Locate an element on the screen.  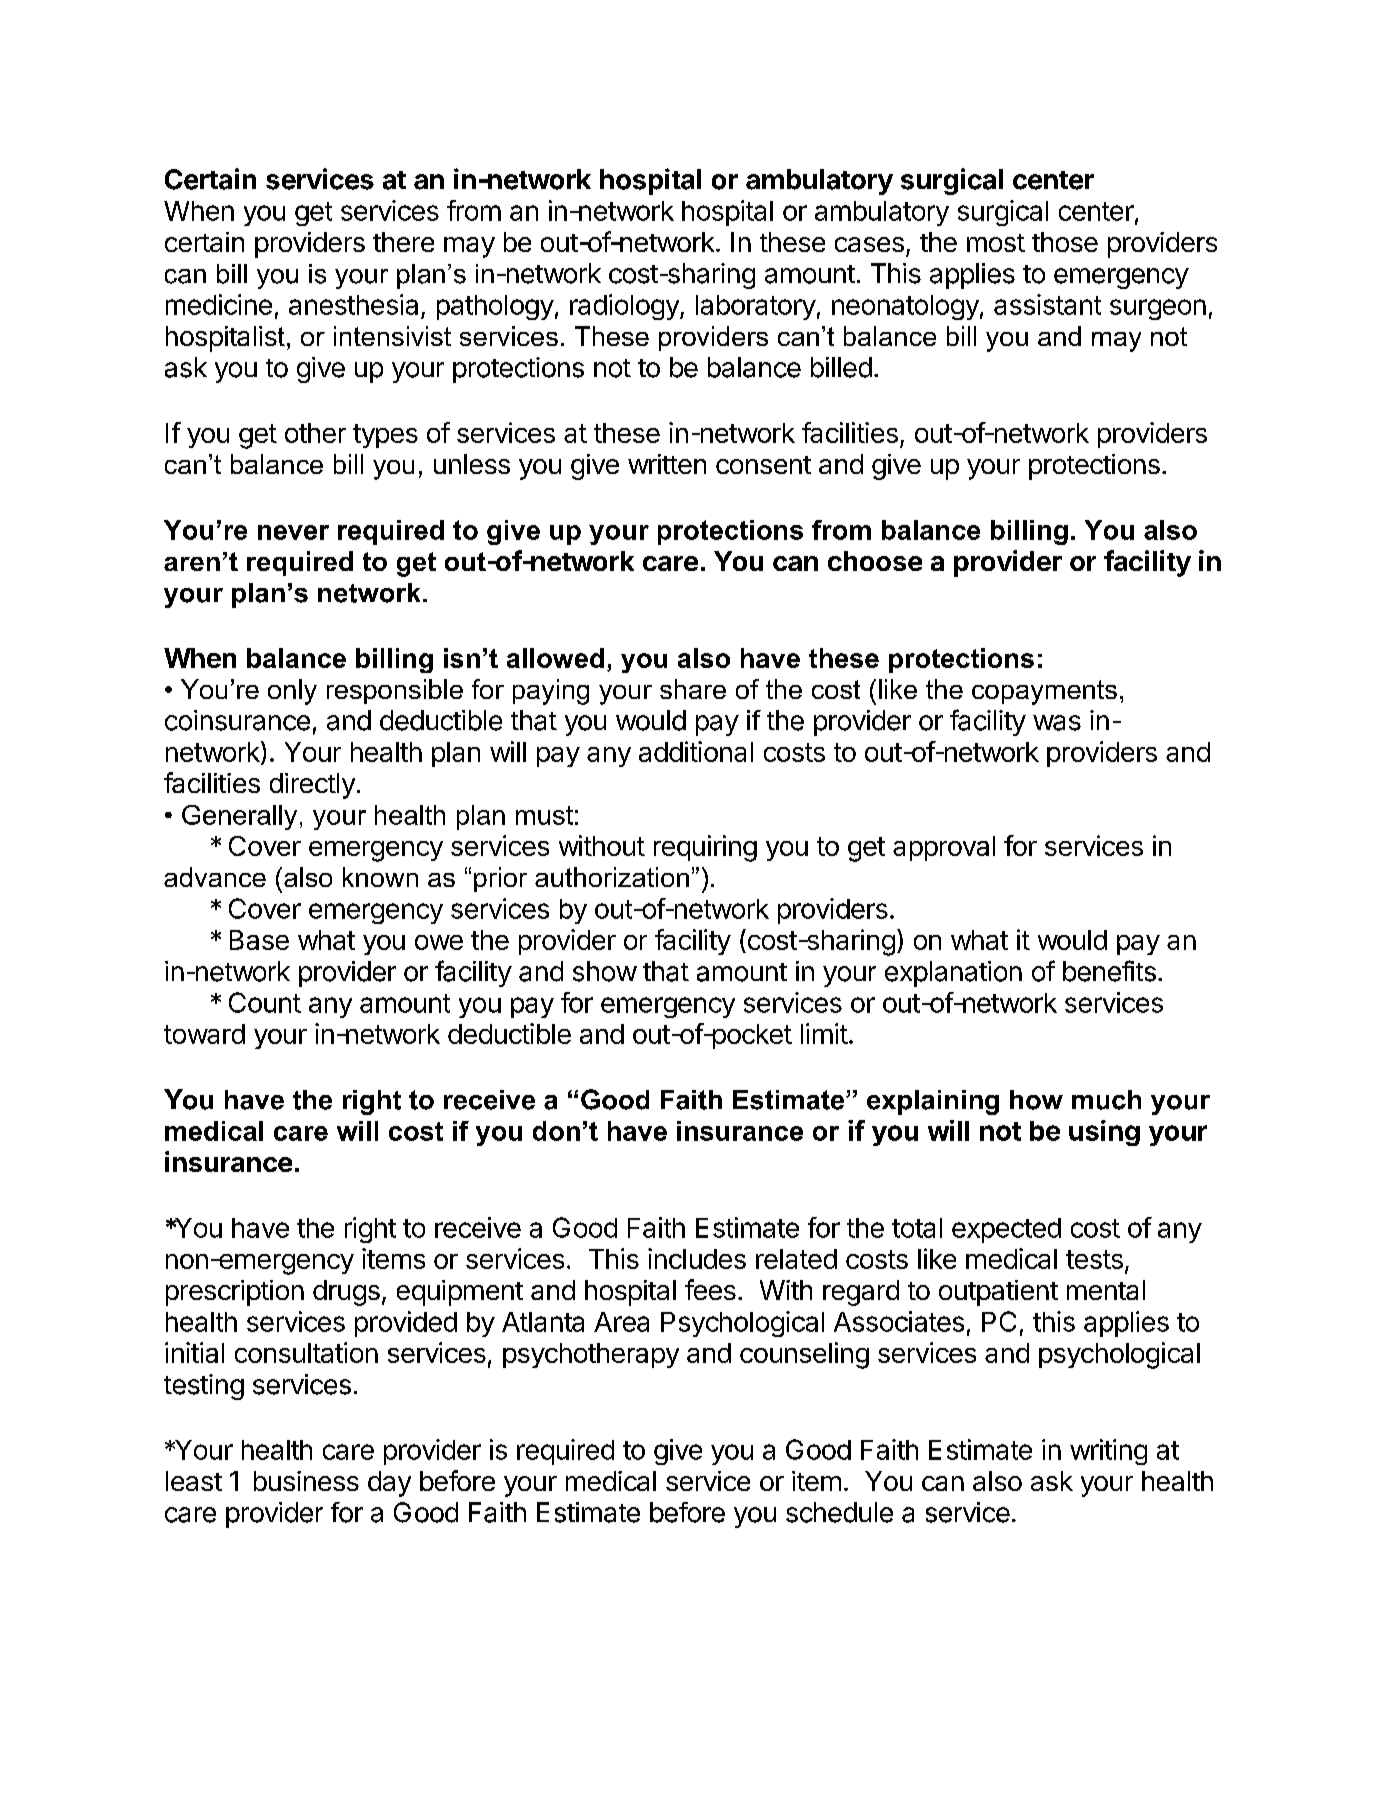
share is located at coordinates (693, 689).
